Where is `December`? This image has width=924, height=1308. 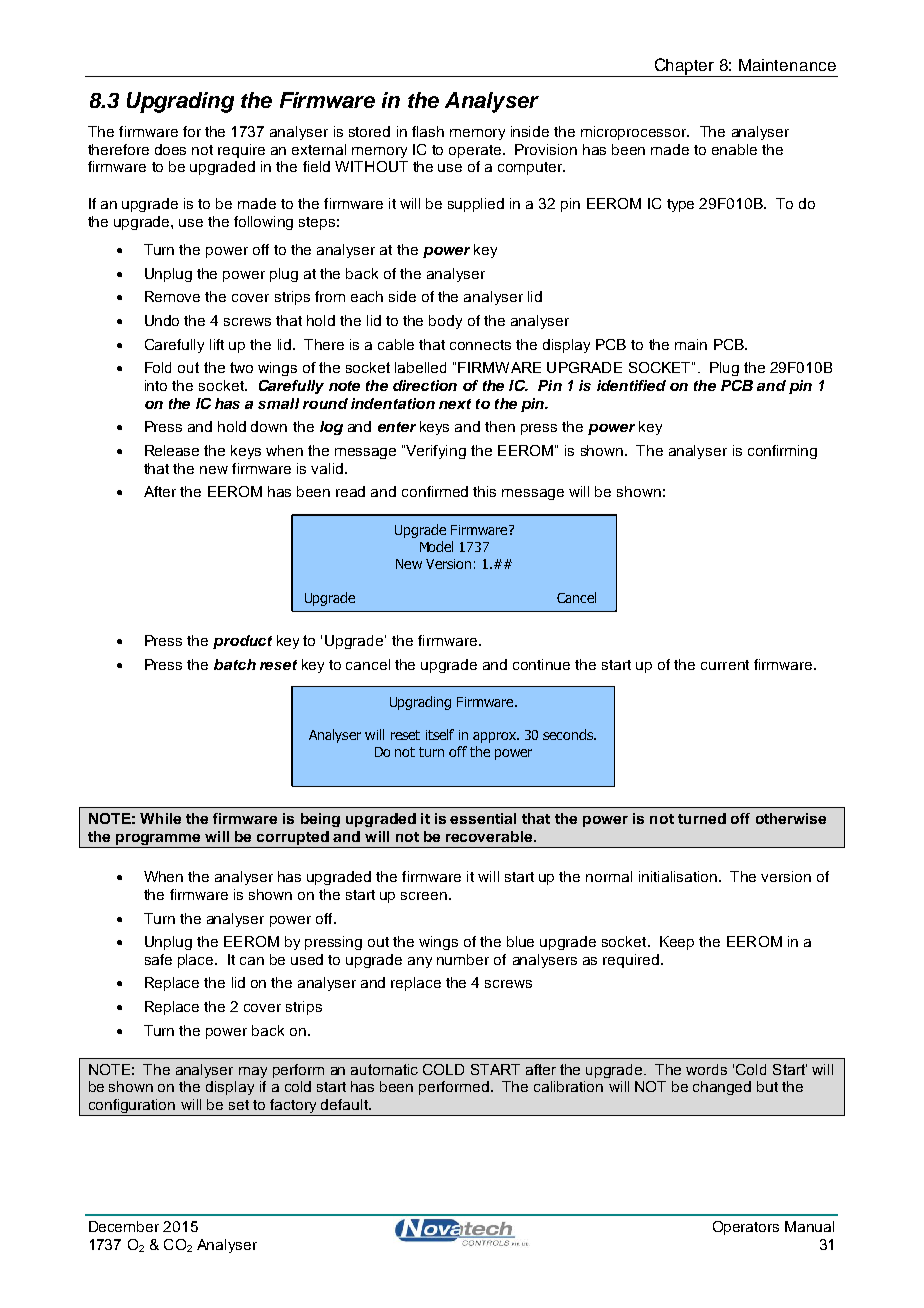
December is located at coordinates (124, 1226).
